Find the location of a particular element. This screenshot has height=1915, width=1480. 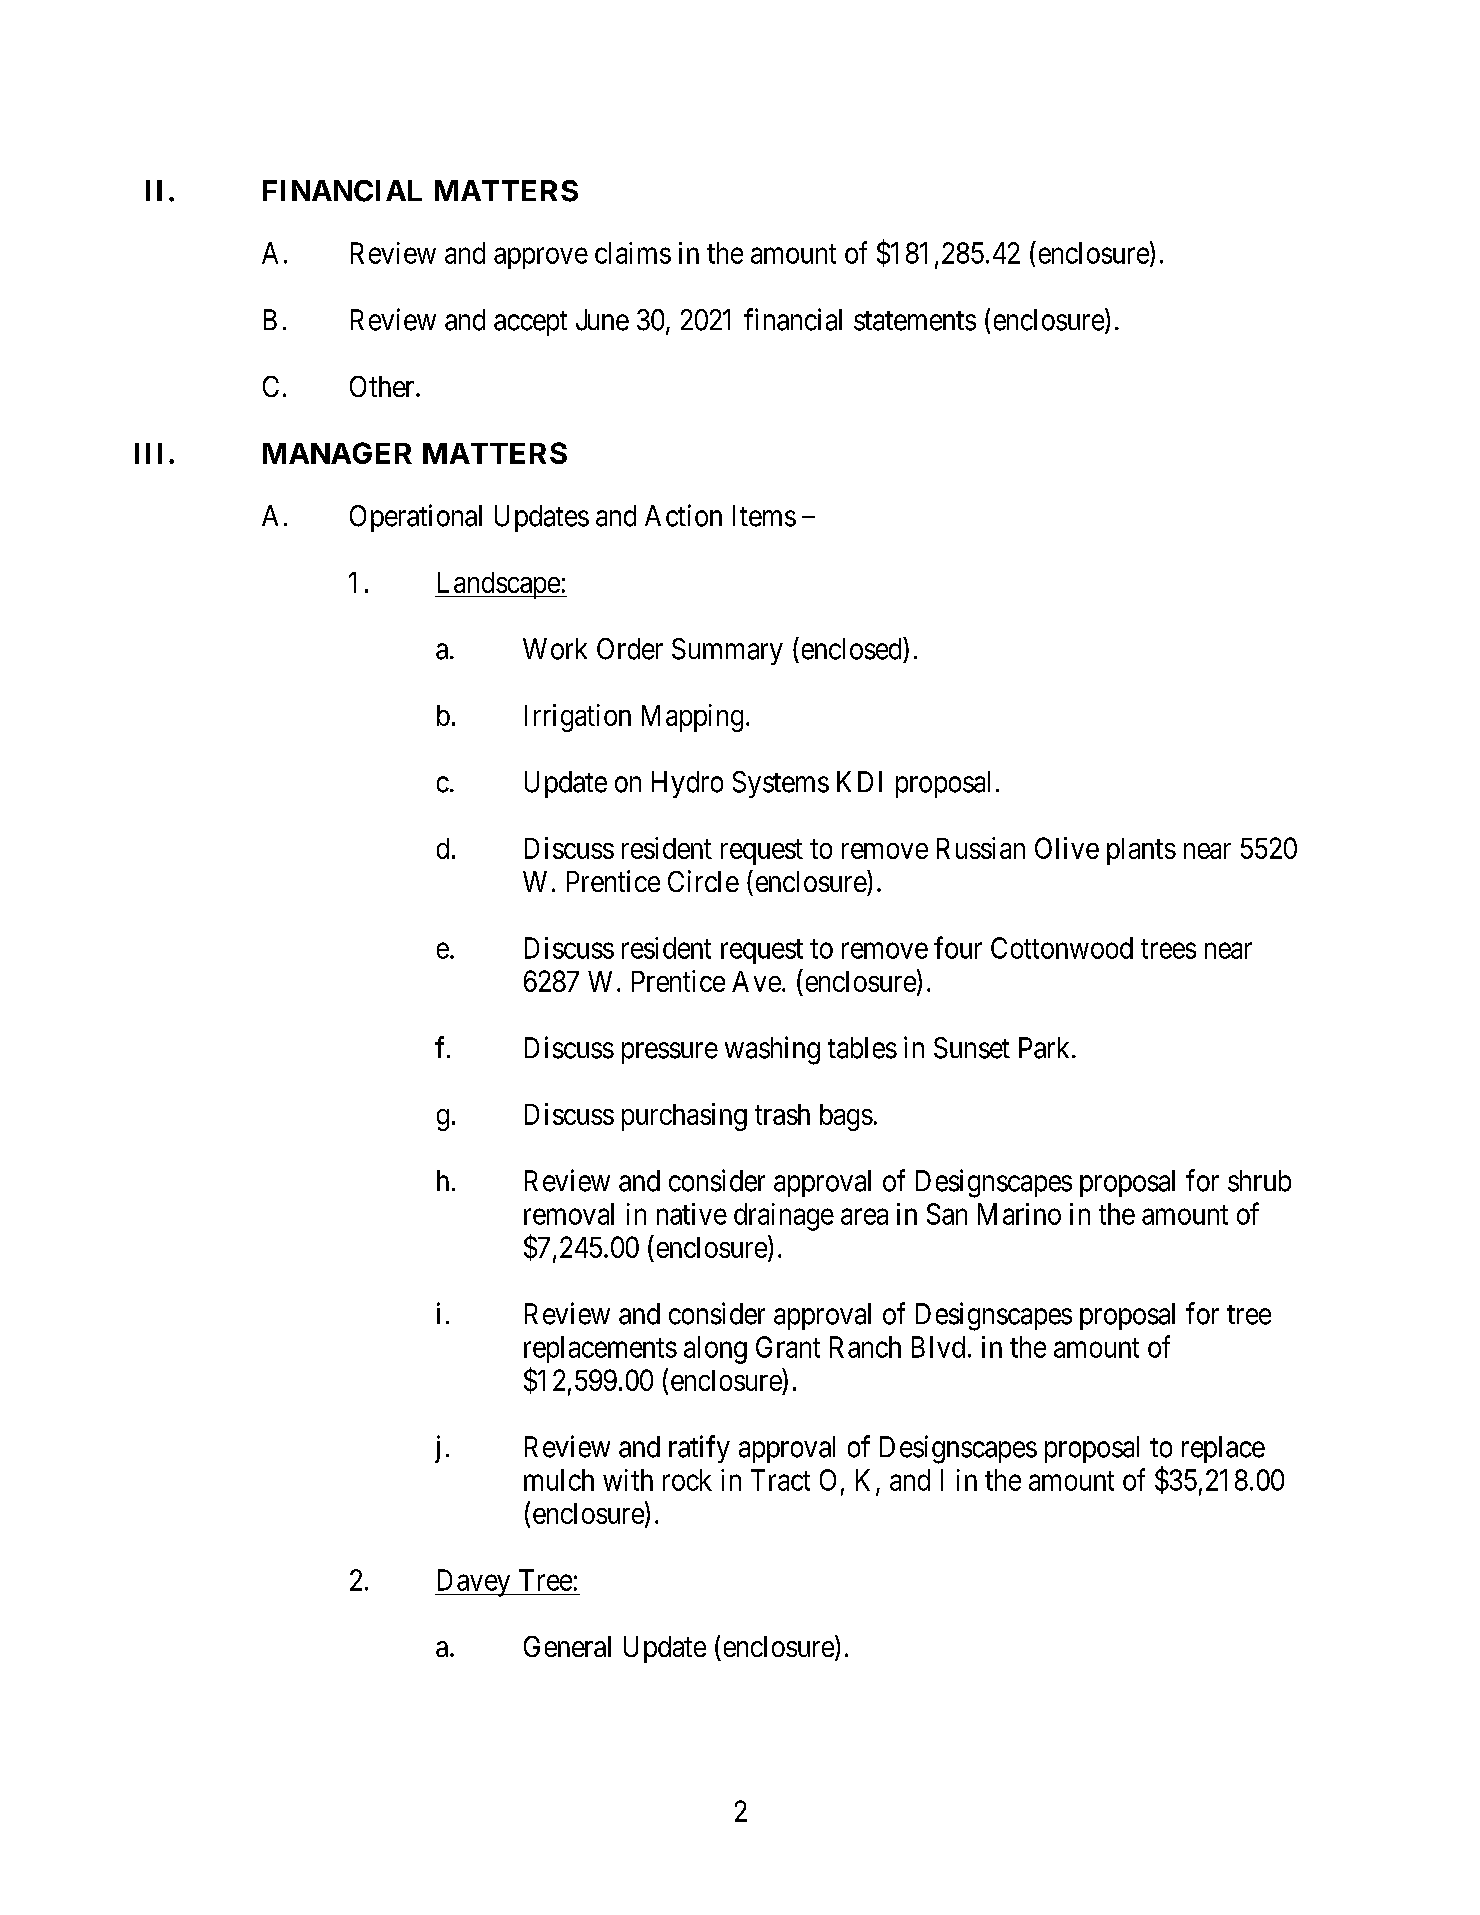

Mapping is located at coordinates (692, 718).
